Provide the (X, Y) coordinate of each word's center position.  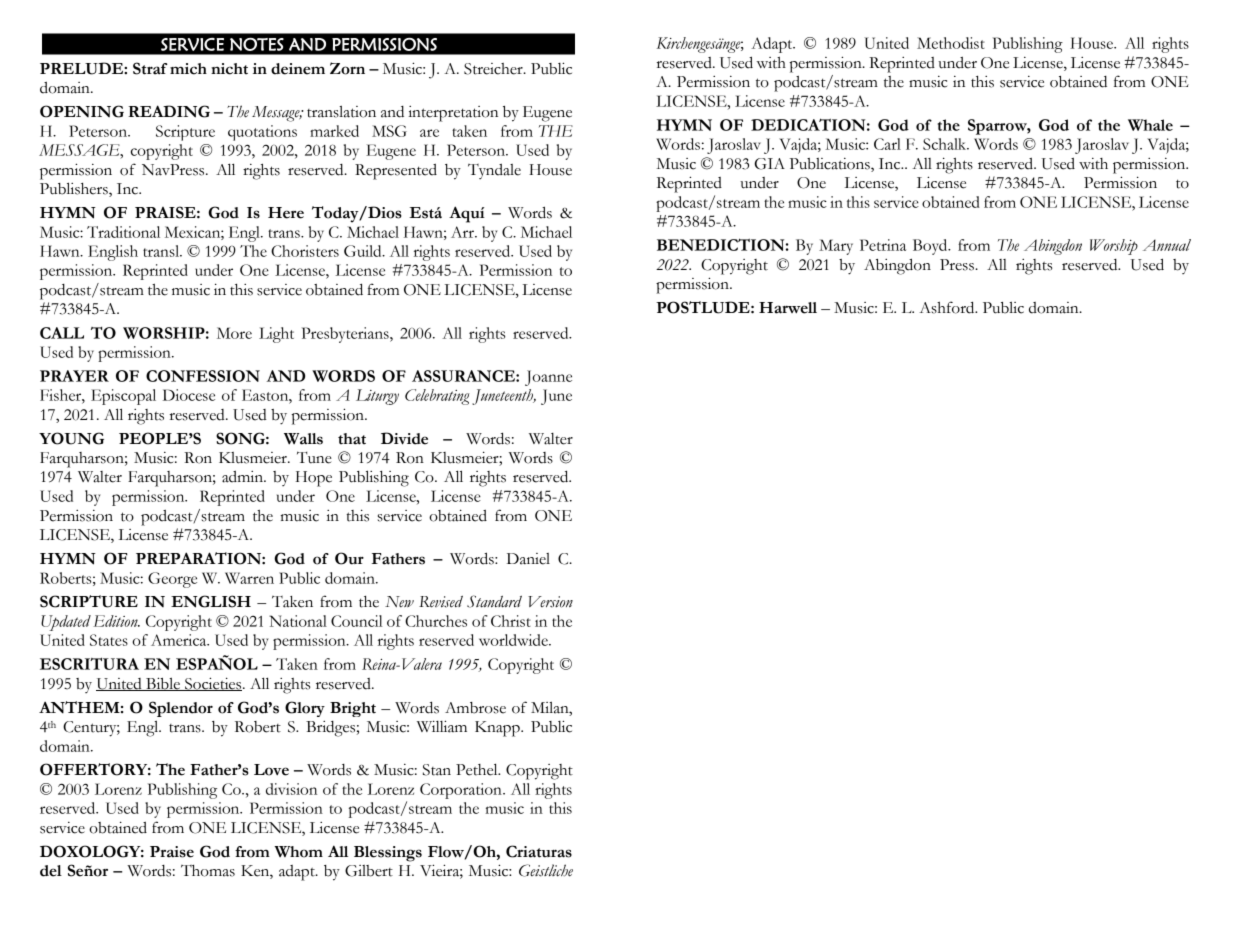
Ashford (948, 307)
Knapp (498, 729)
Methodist (951, 43)
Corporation (462, 791)
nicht (229, 69)
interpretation (453, 114)
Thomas (208, 871)
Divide (404, 438)
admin (243, 477)
